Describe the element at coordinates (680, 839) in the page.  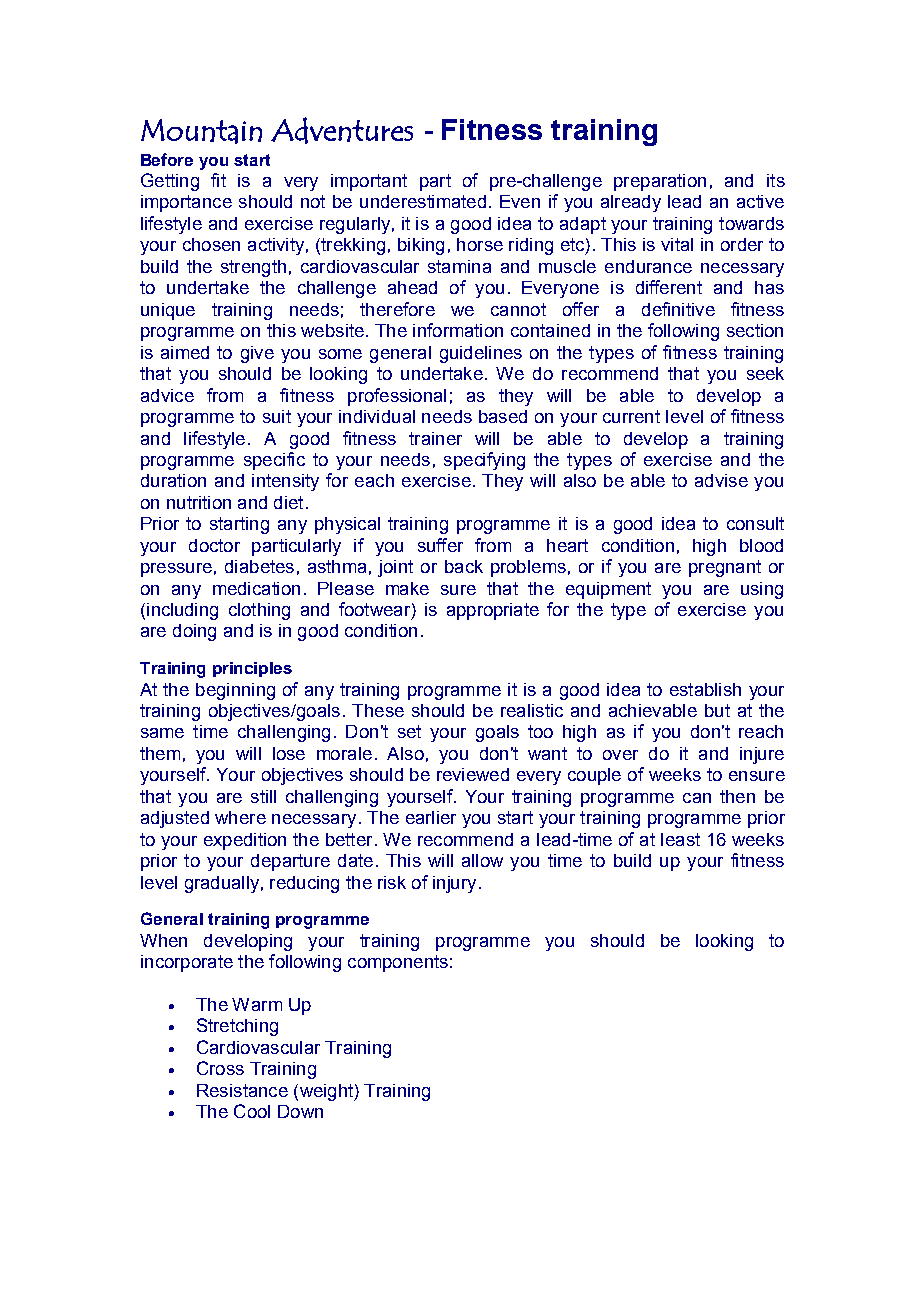
I see `least` at that location.
